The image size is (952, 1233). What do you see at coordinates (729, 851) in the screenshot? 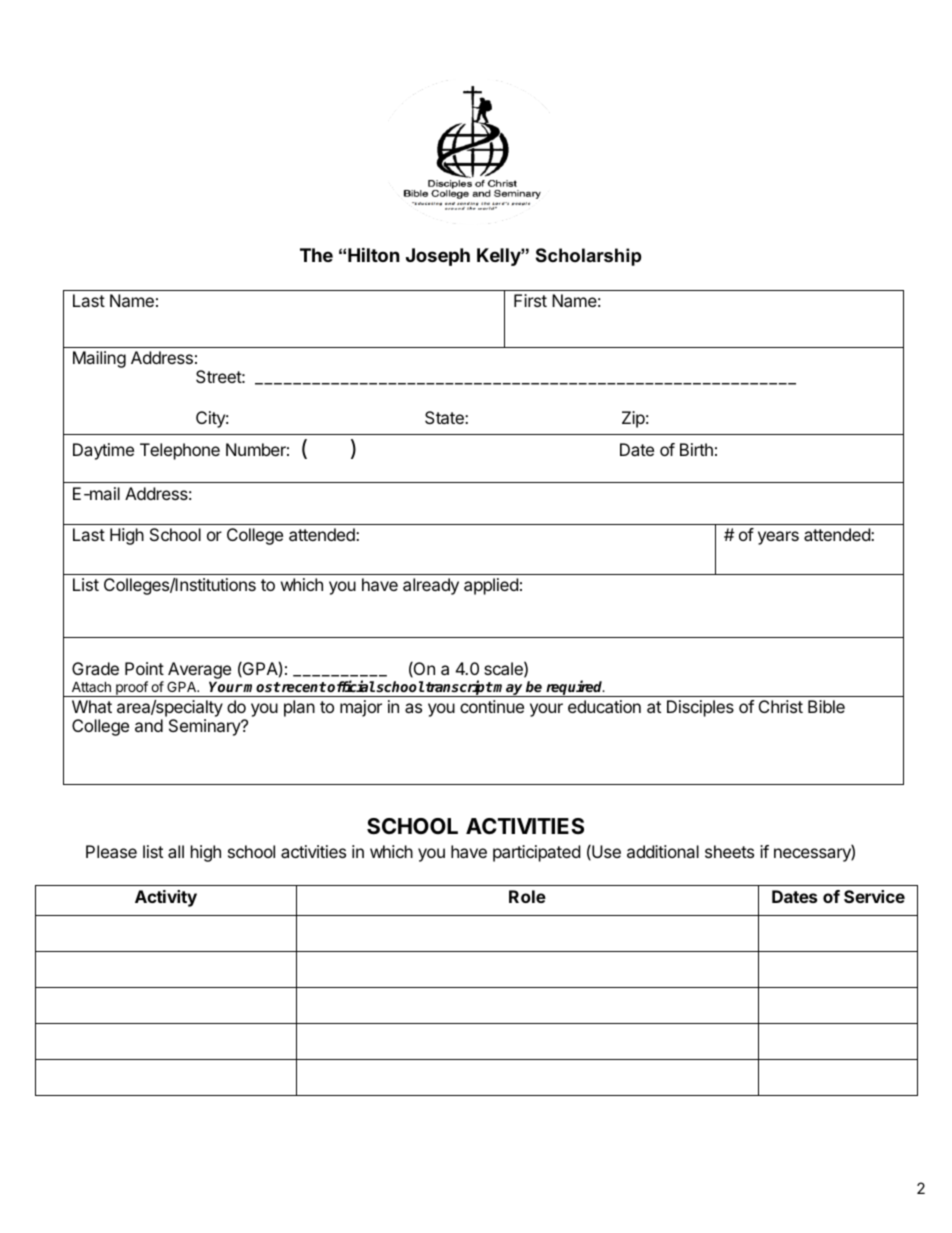
I see `sheets` at bounding box center [729, 851].
